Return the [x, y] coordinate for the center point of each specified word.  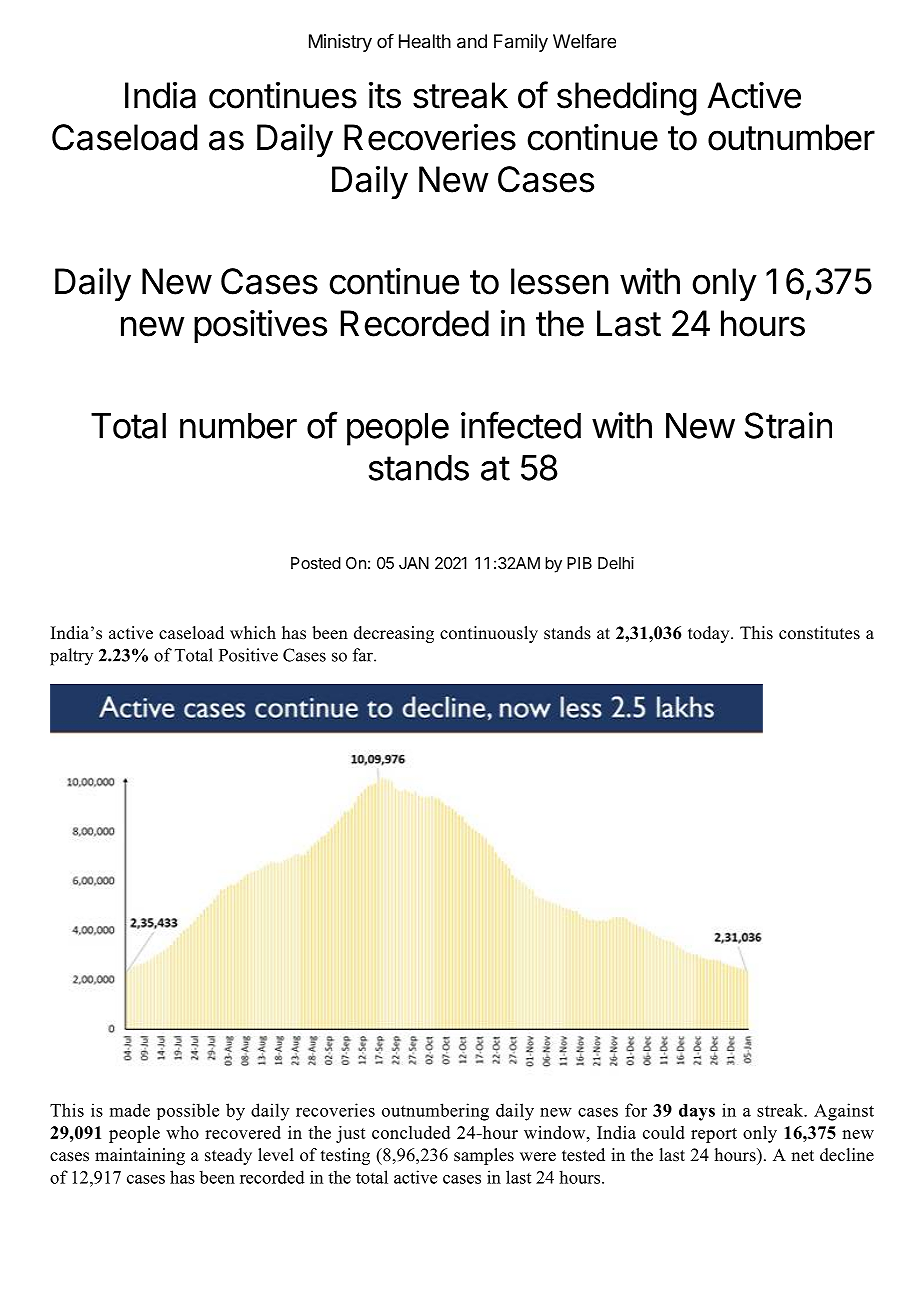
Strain [788, 425]
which [253, 633]
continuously [489, 634]
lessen [560, 281]
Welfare [584, 41]
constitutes [819, 633]
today [710, 634]
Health [425, 41]
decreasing [394, 634]
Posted [316, 563]
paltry [71, 657]
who [182, 1132]
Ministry [340, 43]
